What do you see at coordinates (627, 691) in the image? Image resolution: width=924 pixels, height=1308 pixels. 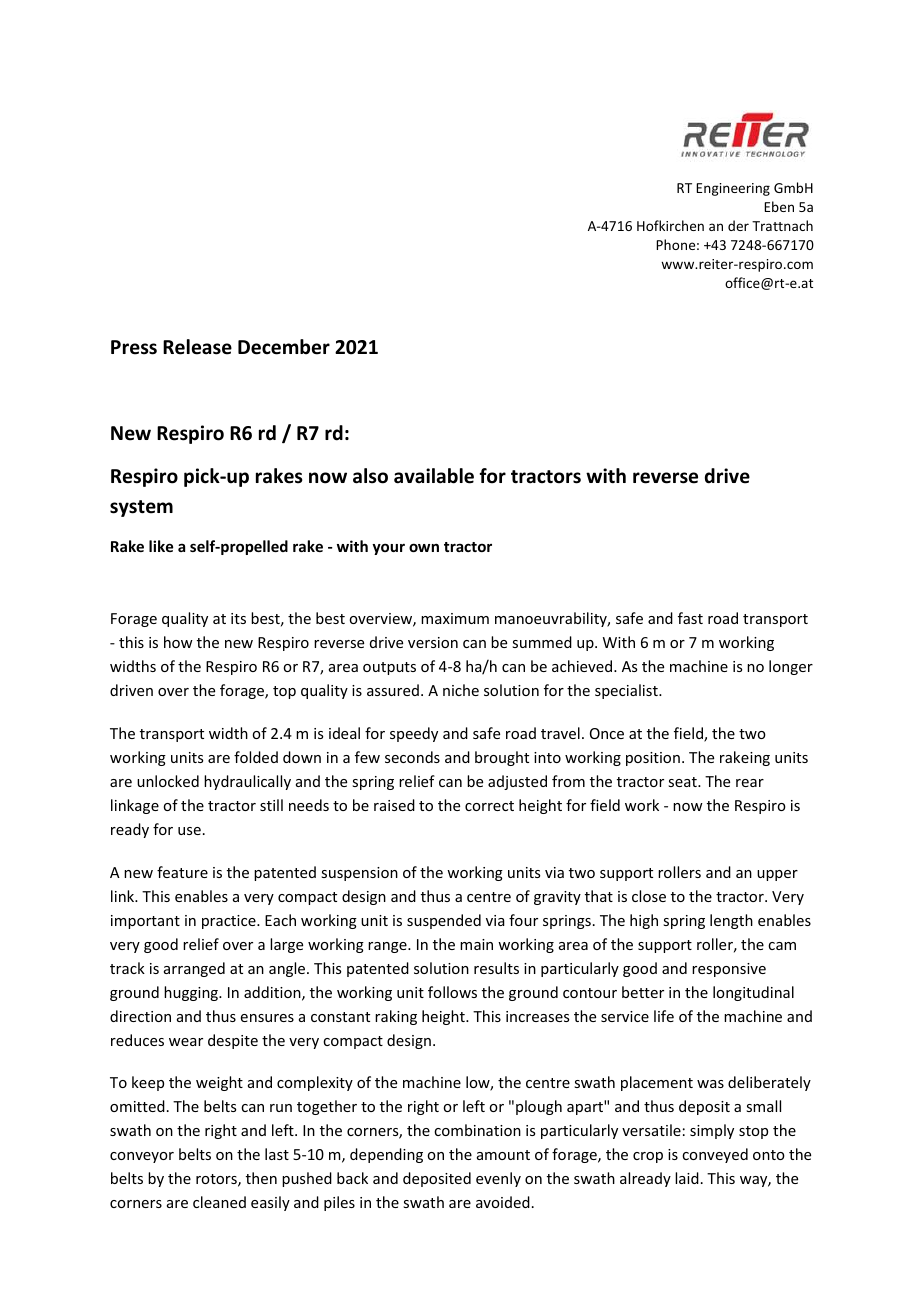 I see `specialist` at bounding box center [627, 691].
